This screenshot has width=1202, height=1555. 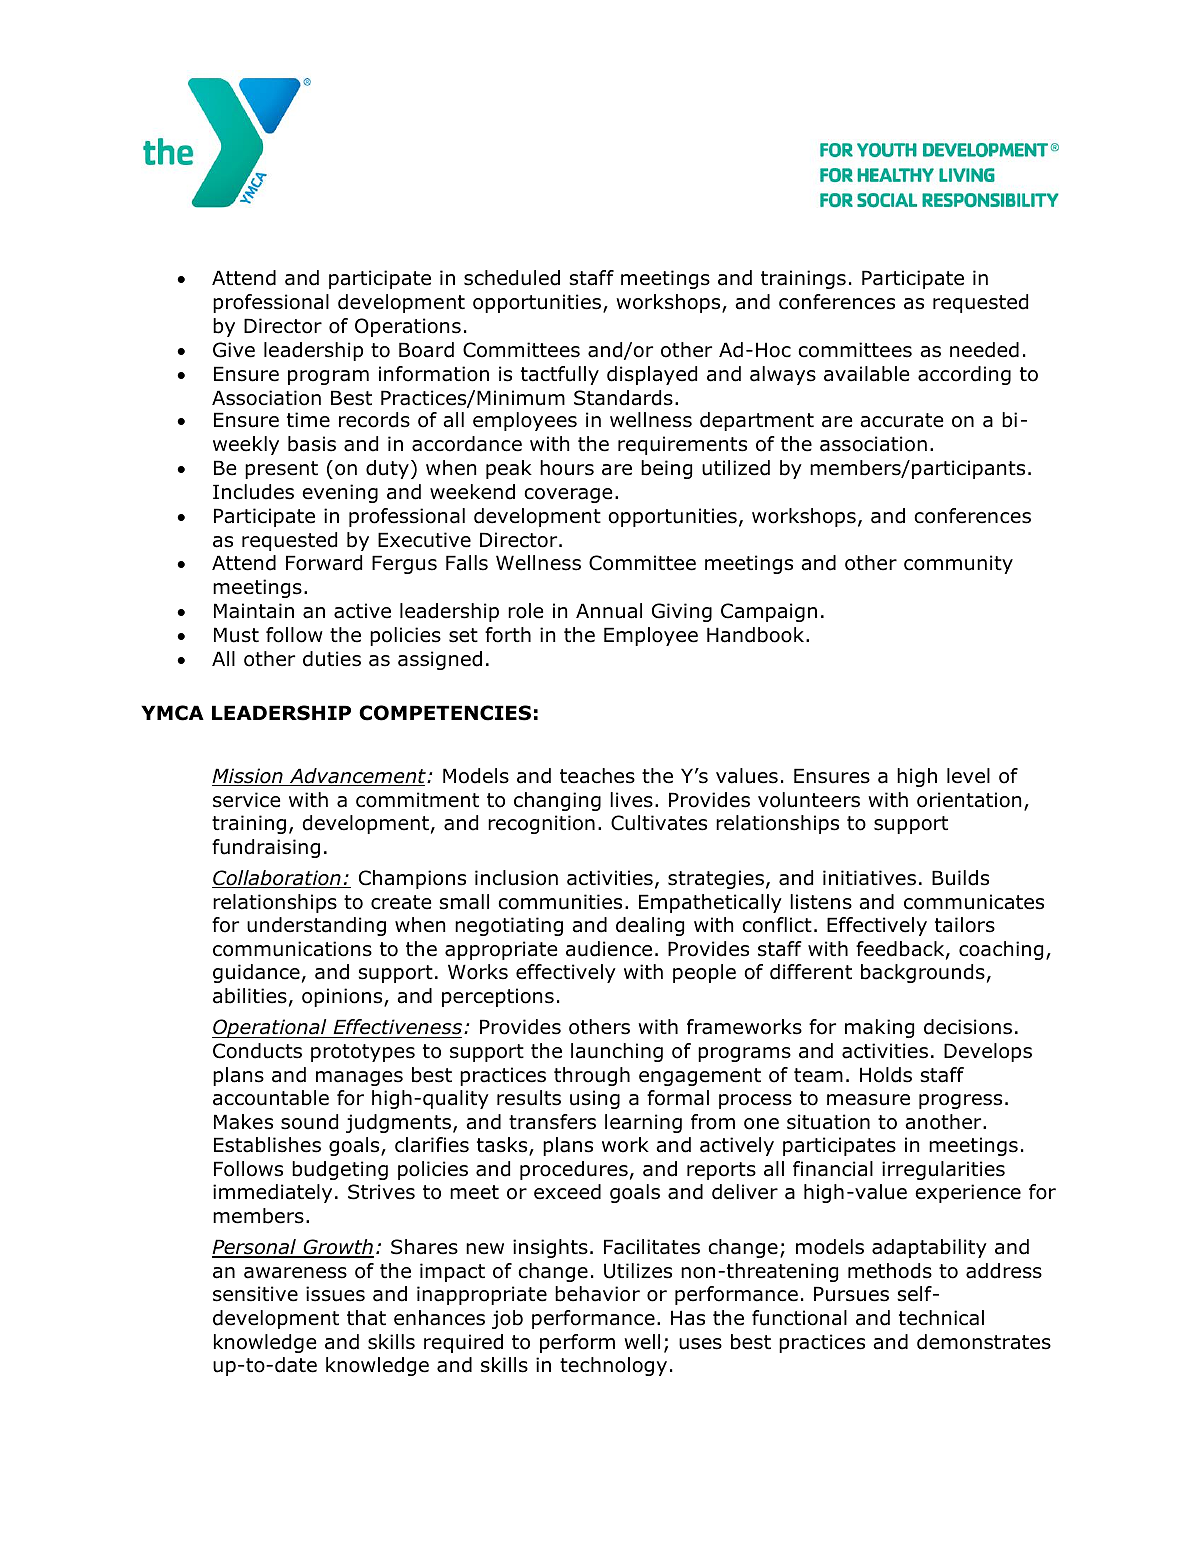 I want to click on Give, so click(x=234, y=350).
